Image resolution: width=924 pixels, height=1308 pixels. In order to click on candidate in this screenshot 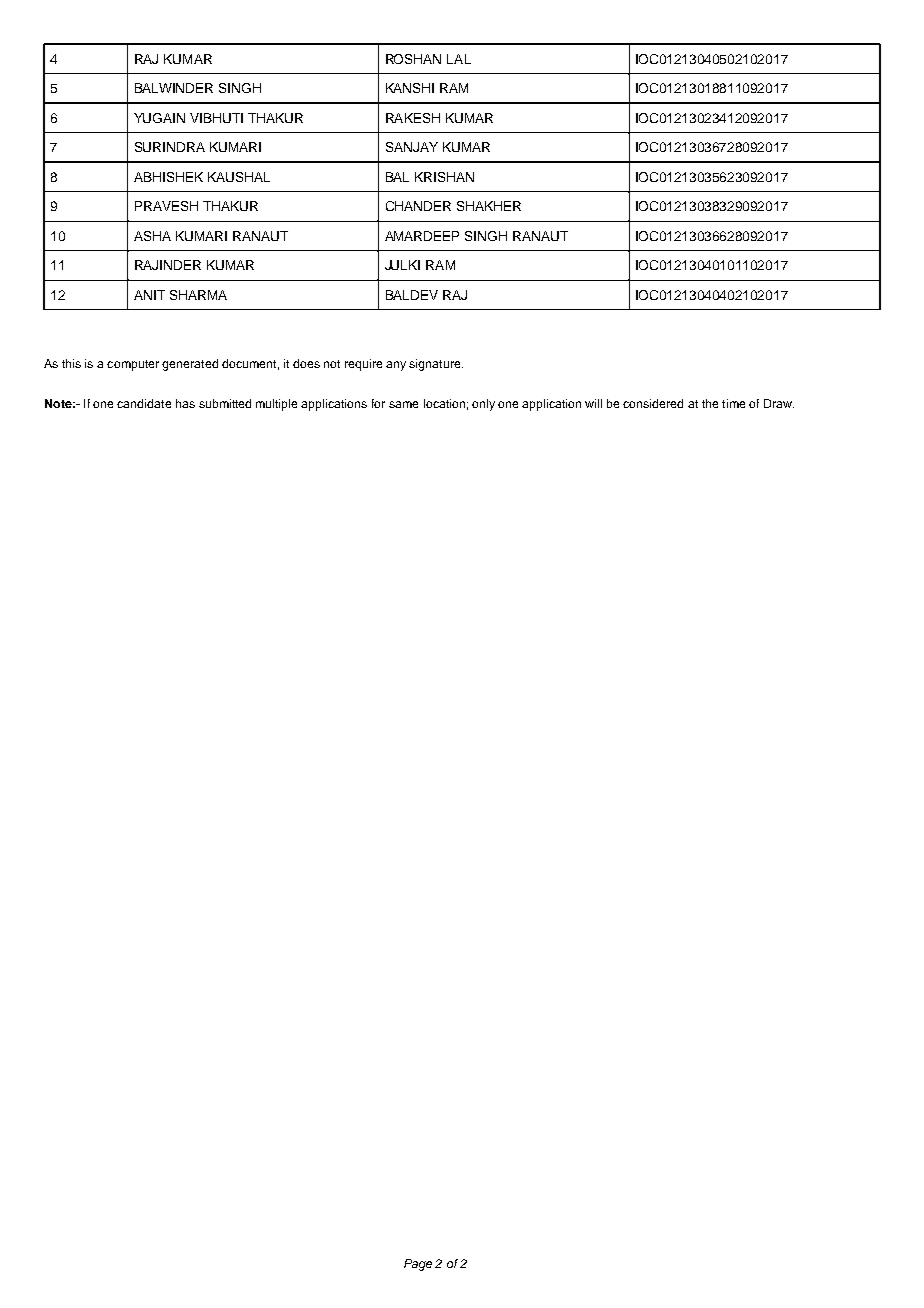, I will do `click(144, 403)`.
